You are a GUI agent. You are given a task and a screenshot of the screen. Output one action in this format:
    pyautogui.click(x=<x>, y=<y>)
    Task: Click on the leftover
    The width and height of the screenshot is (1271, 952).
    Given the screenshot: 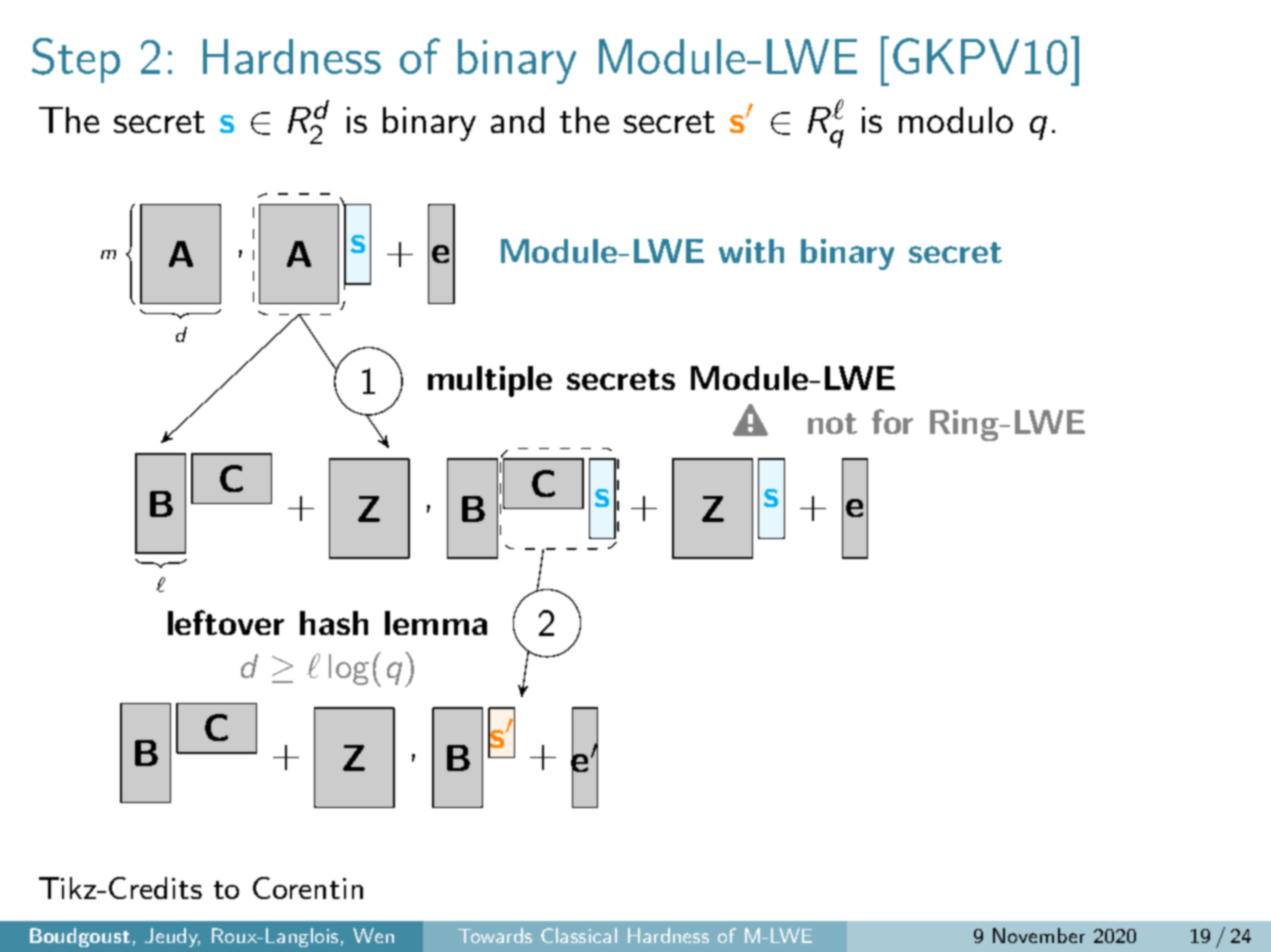 What is the action you would take?
    pyautogui.click(x=226, y=622)
